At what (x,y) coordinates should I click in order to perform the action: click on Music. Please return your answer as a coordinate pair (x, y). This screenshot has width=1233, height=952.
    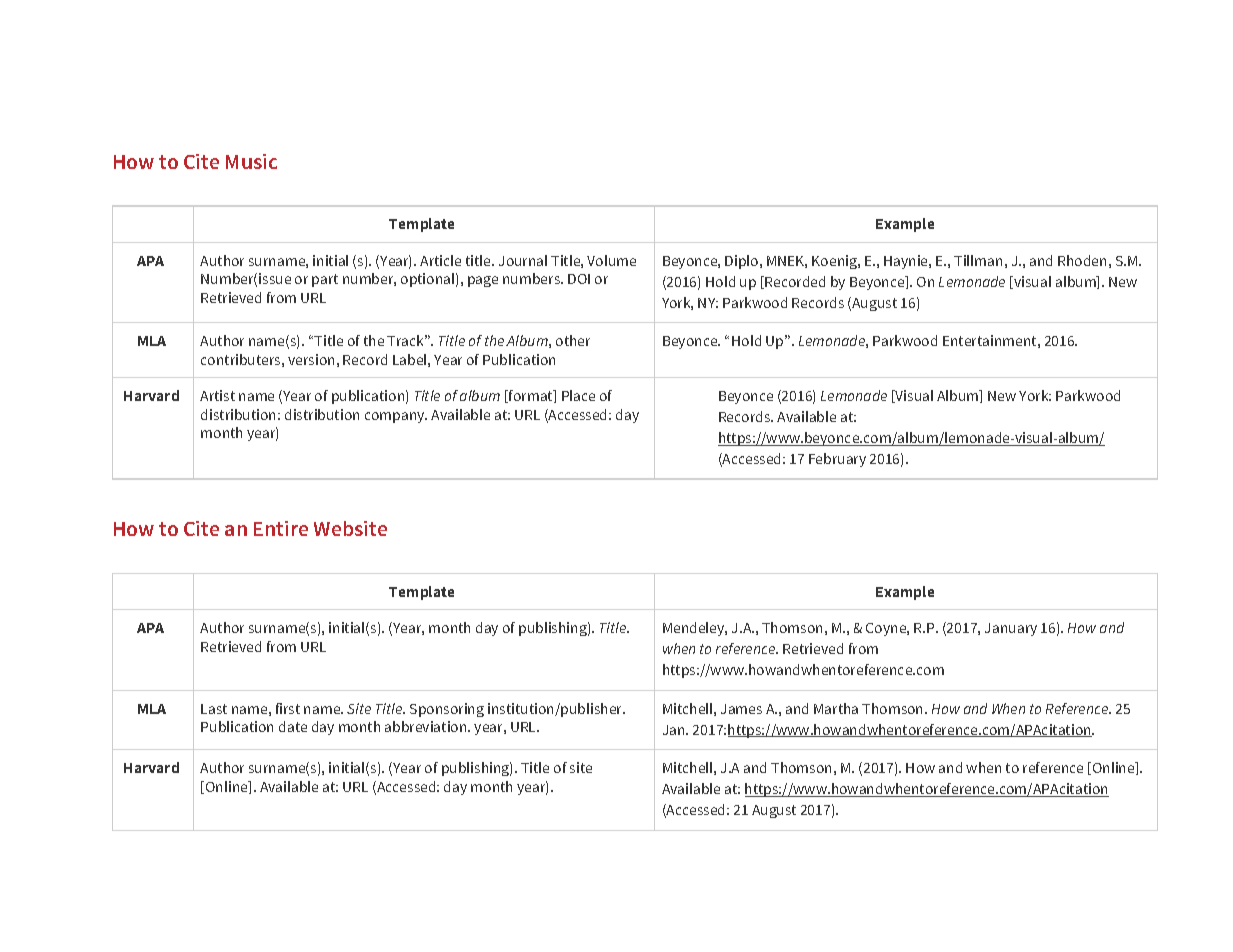
    Looking at the image, I should click on (251, 161).
